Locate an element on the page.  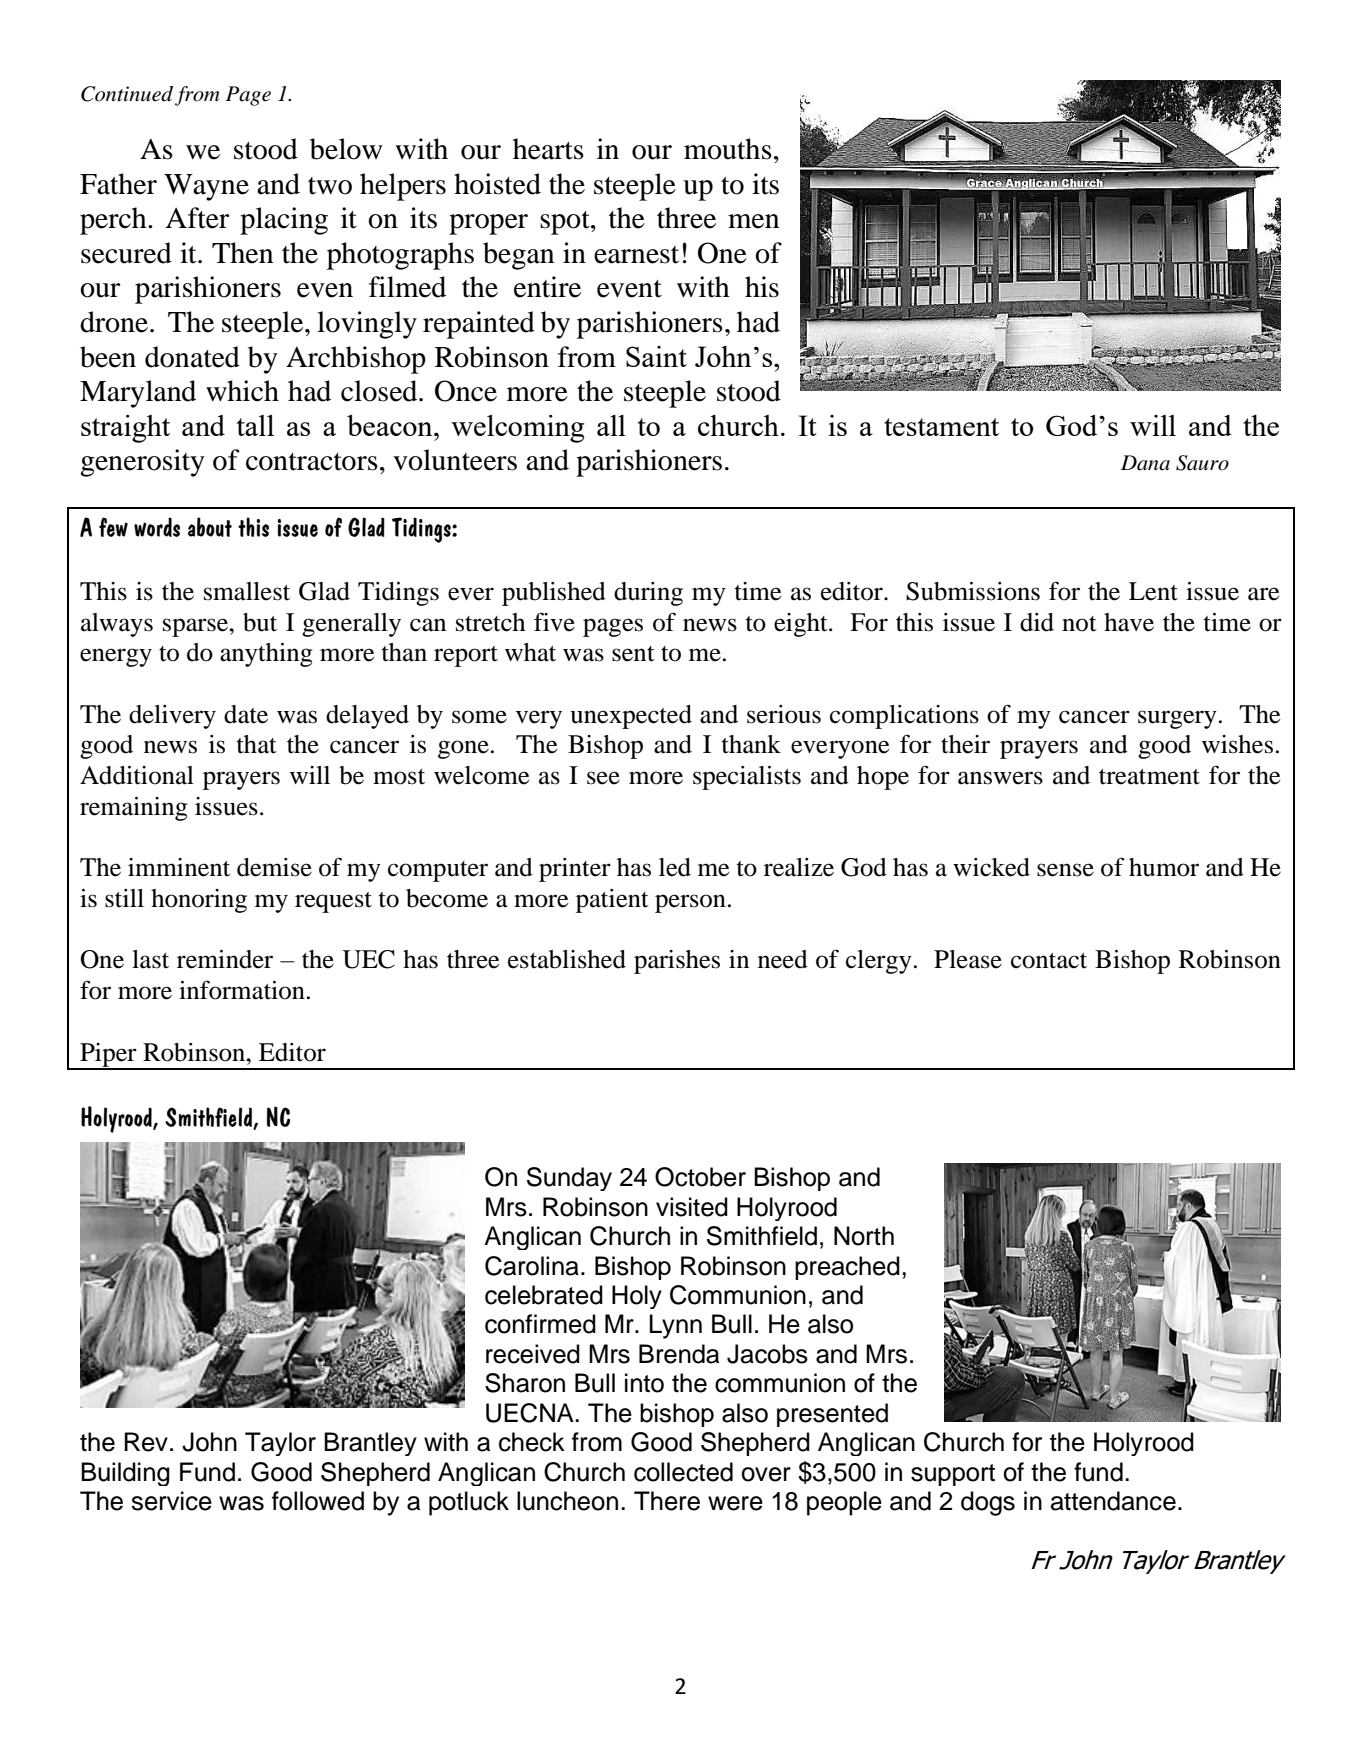
specialists is located at coordinates (747, 778).
